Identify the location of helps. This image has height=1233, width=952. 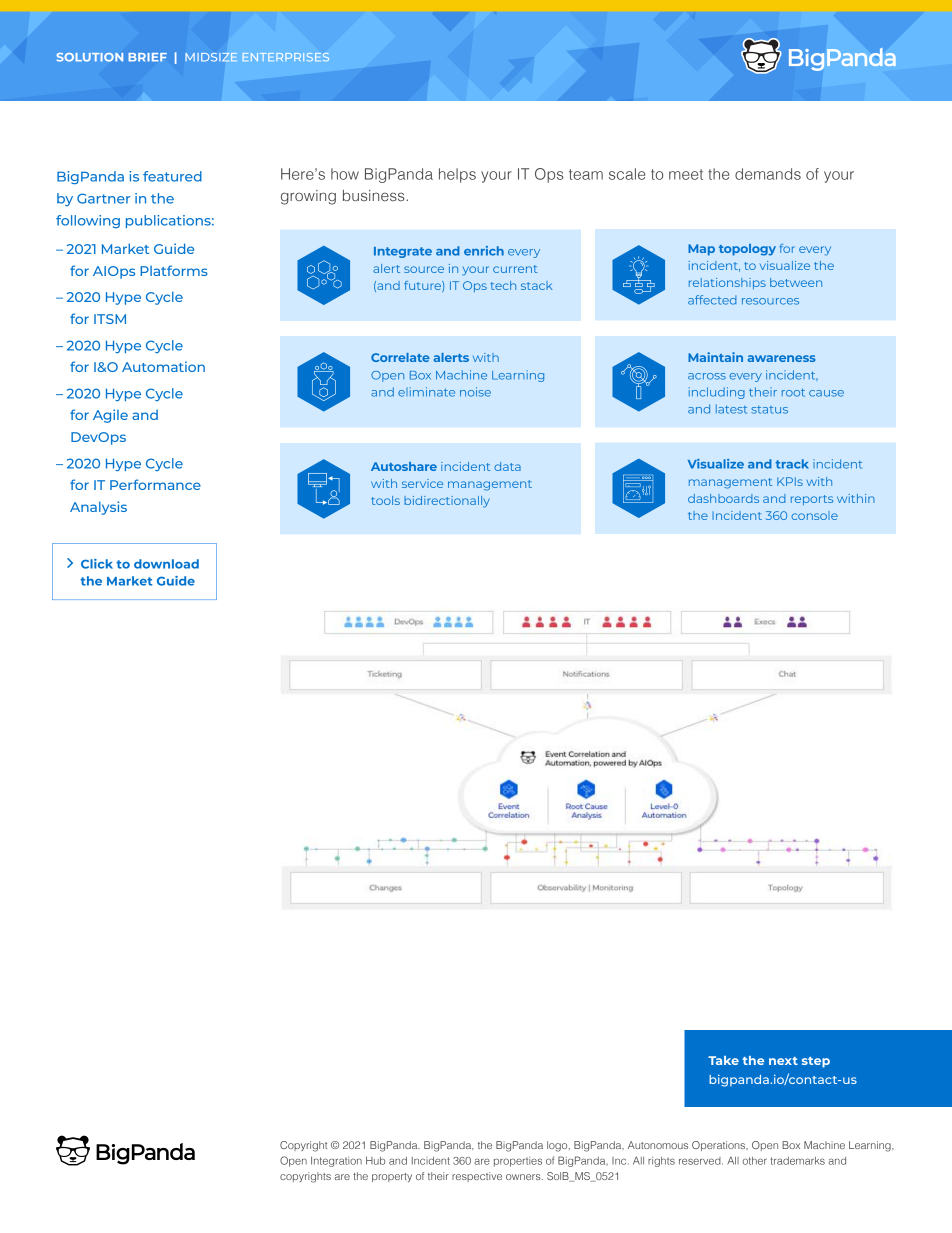
(457, 175).
